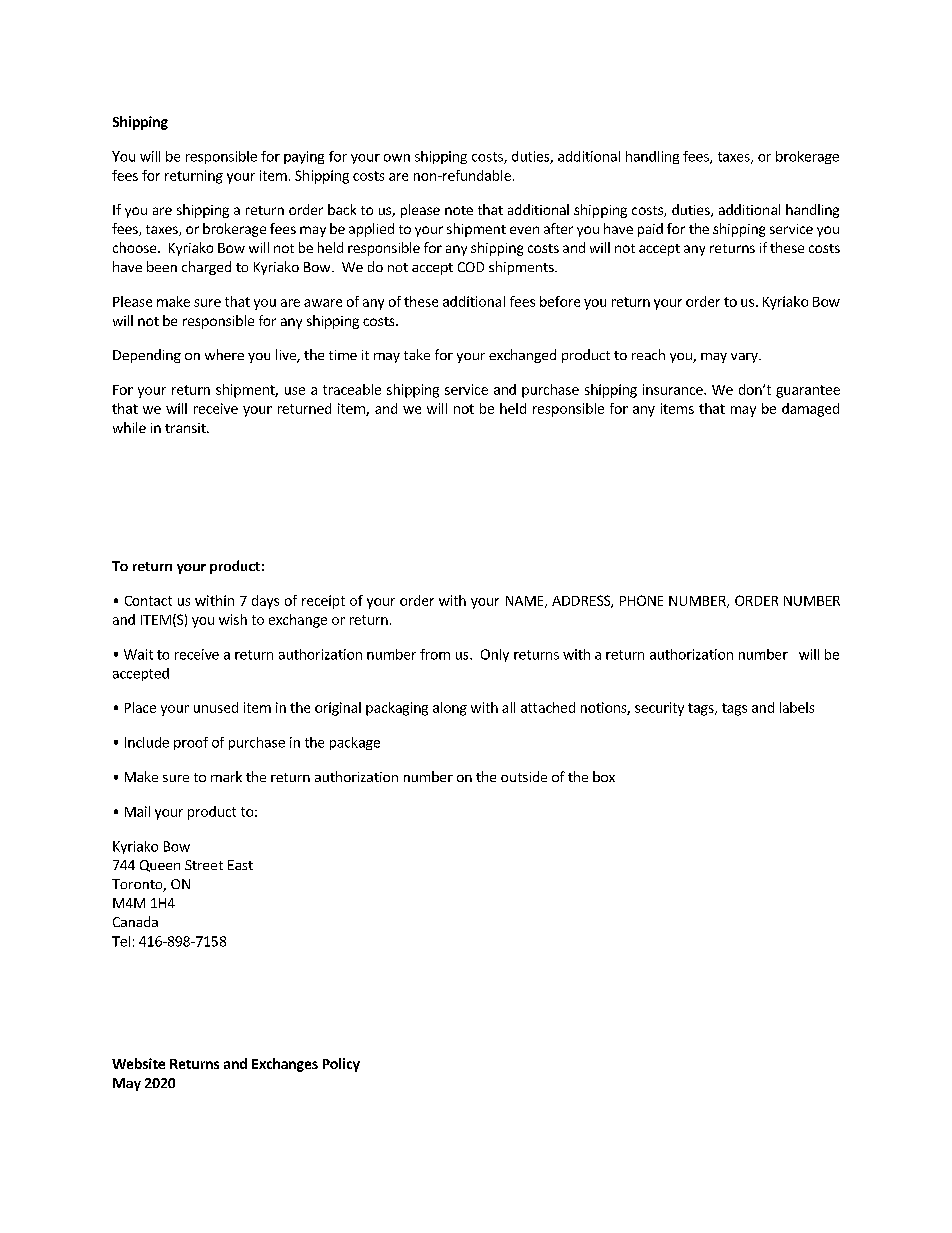  I want to click on paying, so click(304, 157).
